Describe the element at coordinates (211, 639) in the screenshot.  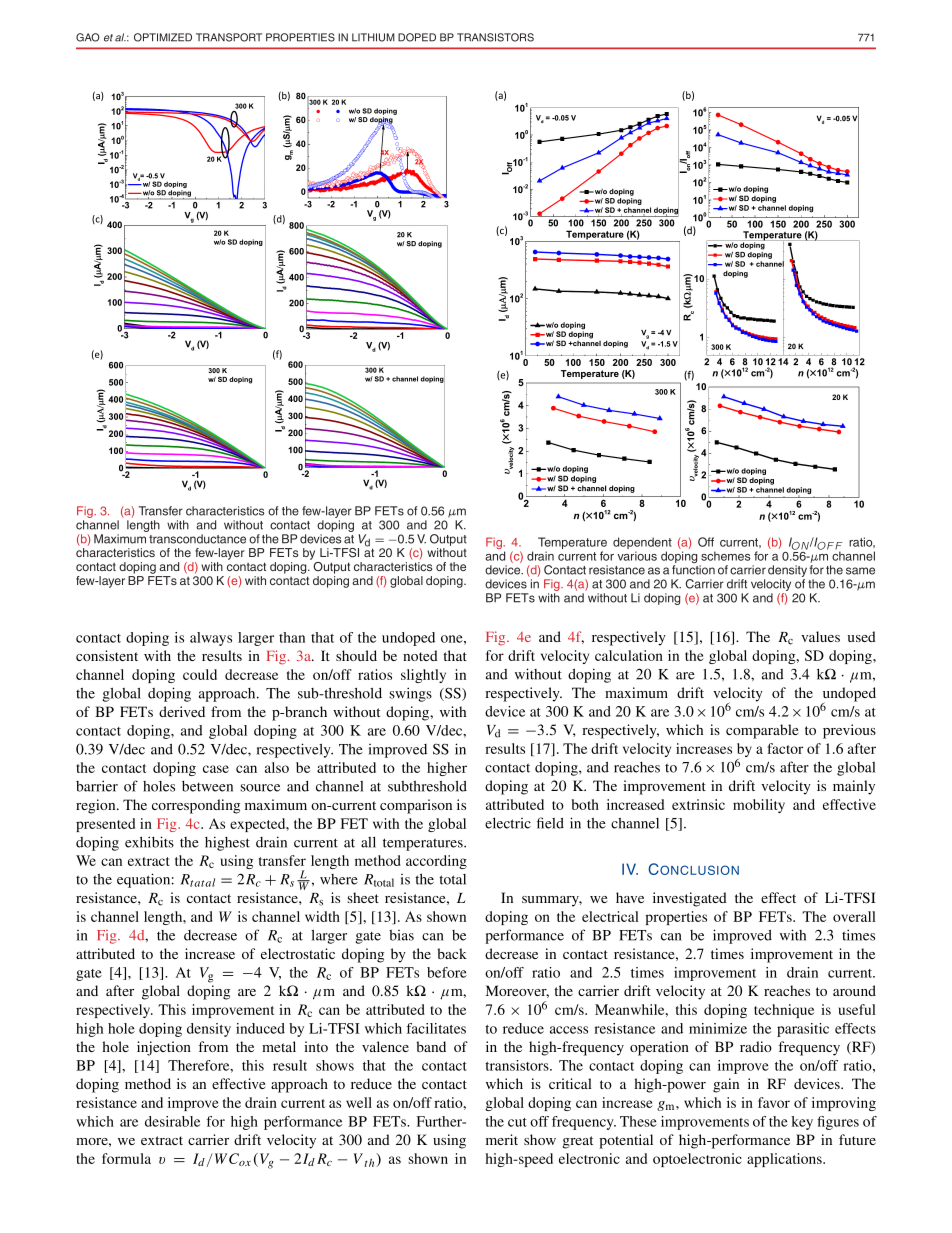
I see `always` at that location.
